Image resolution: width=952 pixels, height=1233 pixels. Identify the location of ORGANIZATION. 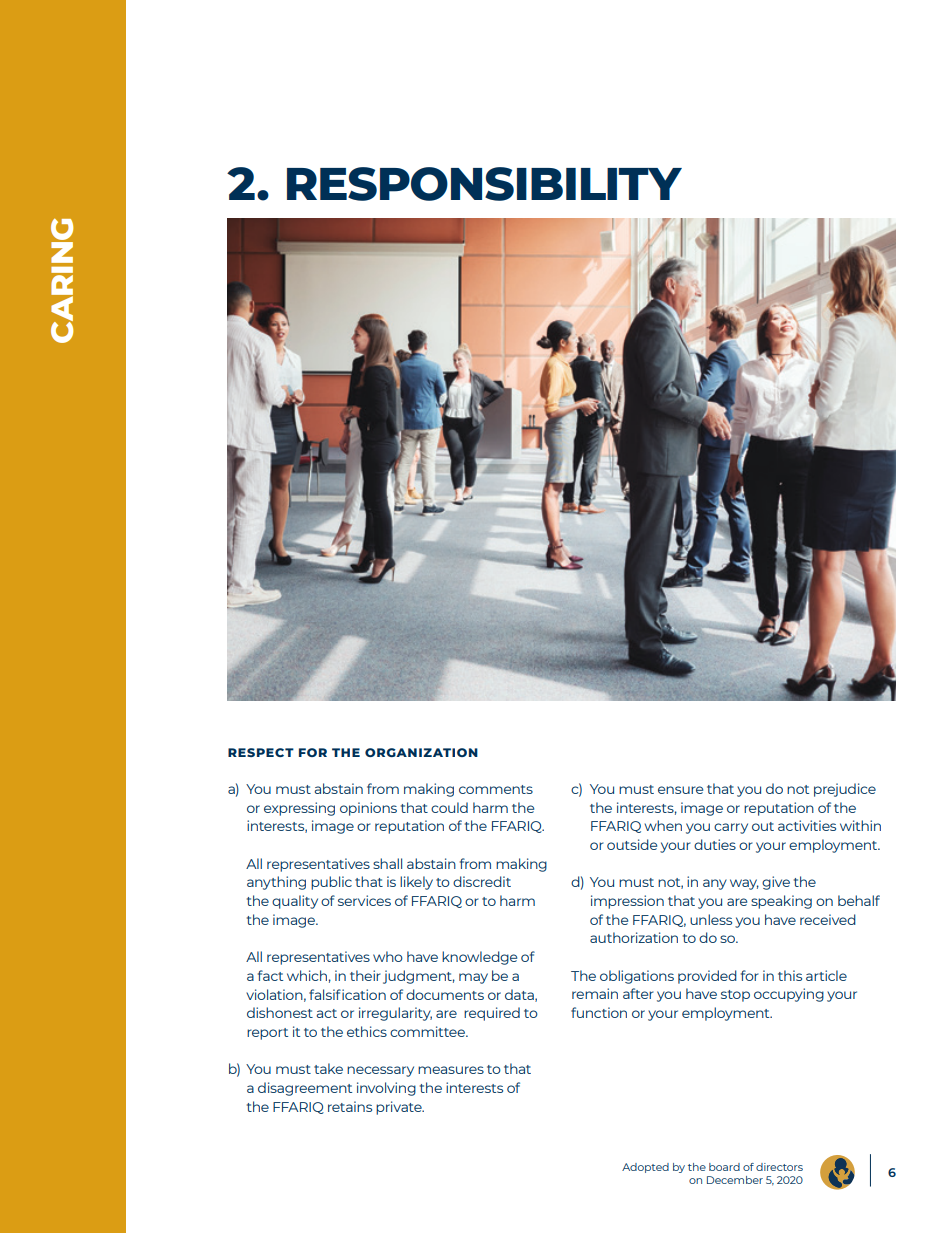
(421, 752).
